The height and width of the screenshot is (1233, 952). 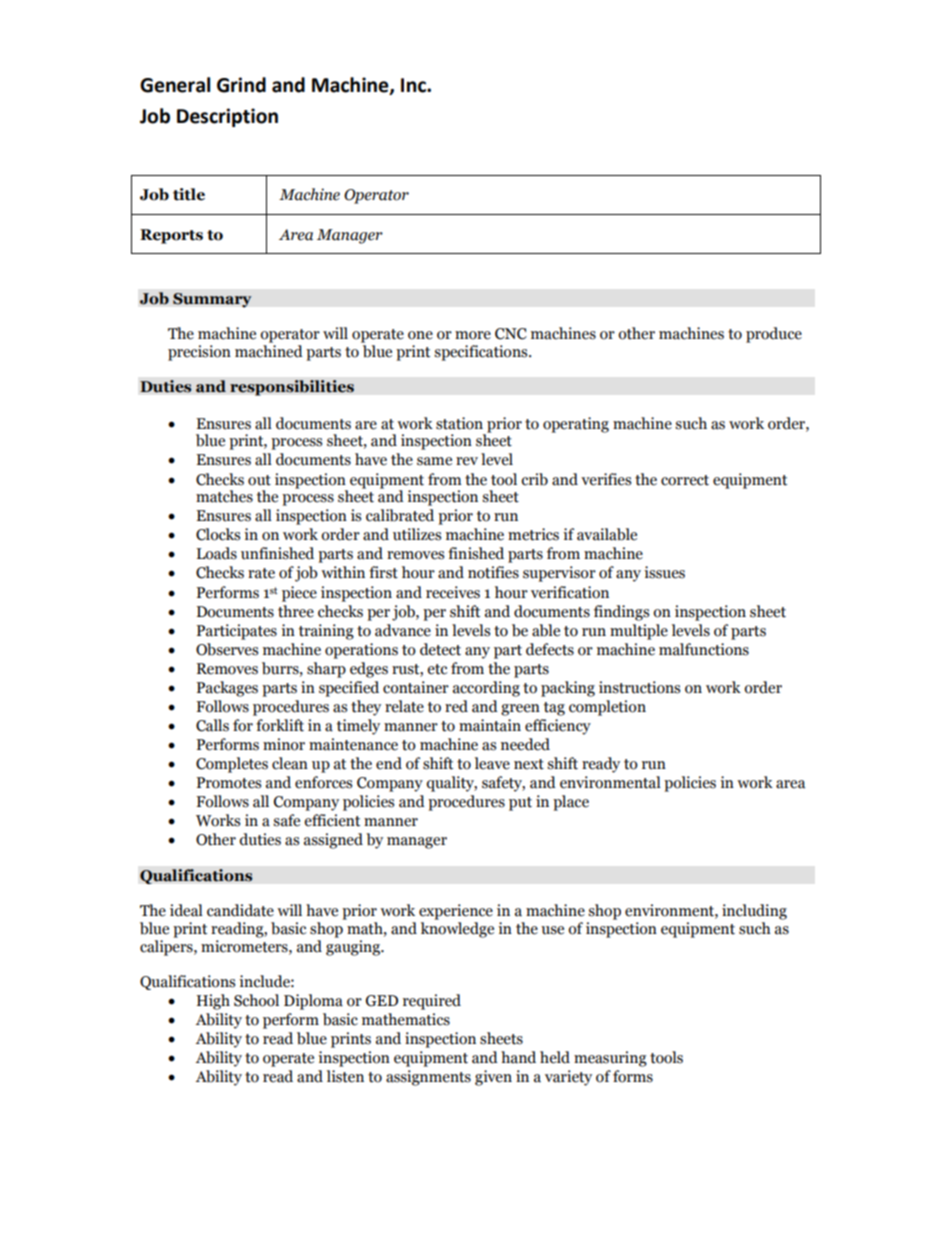 What do you see at coordinates (664, 572) in the screenshot?
I see `issues` at bounding box center [664, 572].
